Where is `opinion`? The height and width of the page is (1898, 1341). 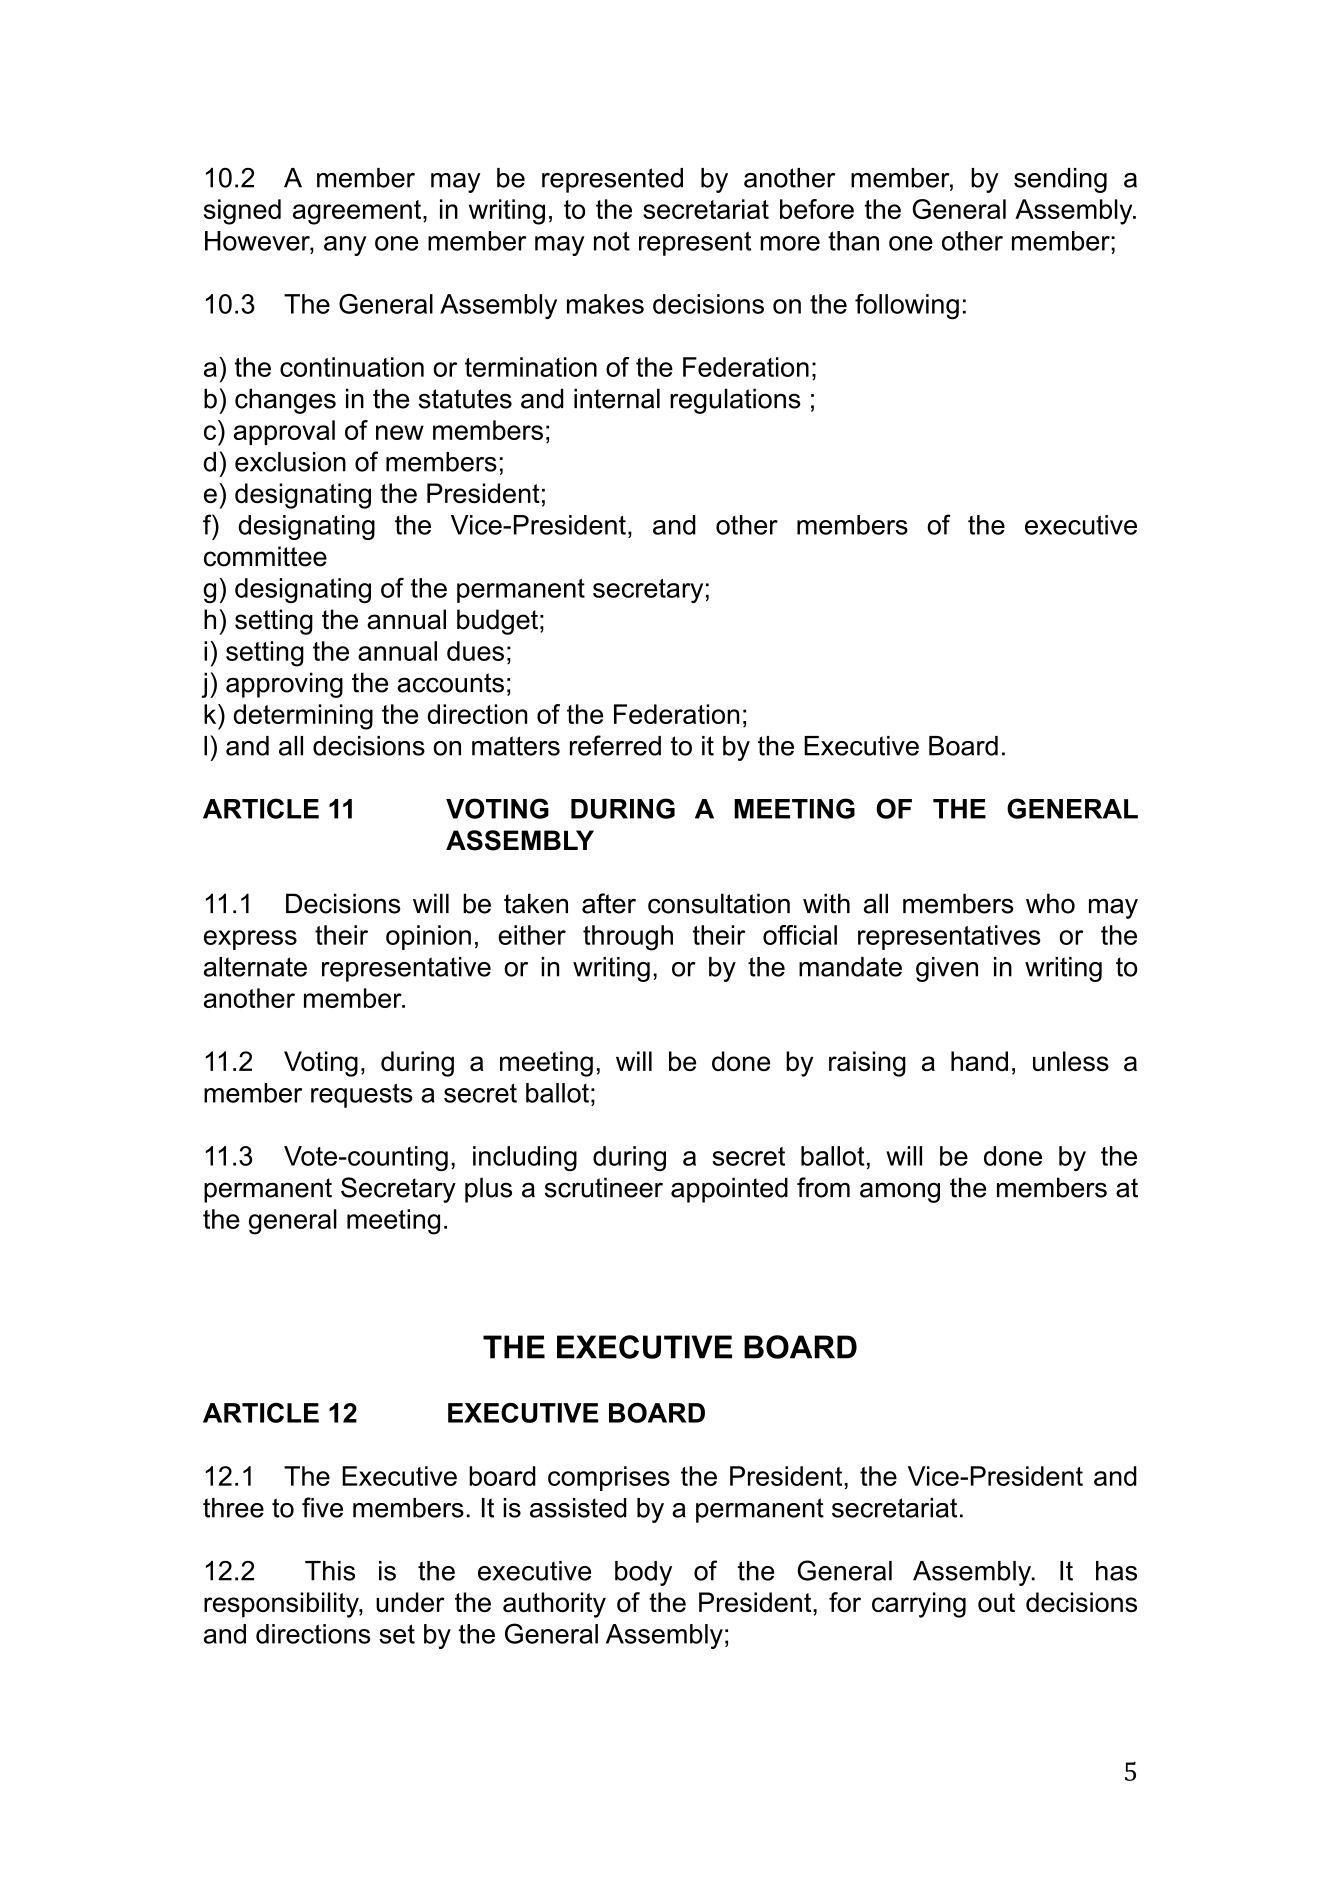
opinion is located at coordinates (428, 937).
